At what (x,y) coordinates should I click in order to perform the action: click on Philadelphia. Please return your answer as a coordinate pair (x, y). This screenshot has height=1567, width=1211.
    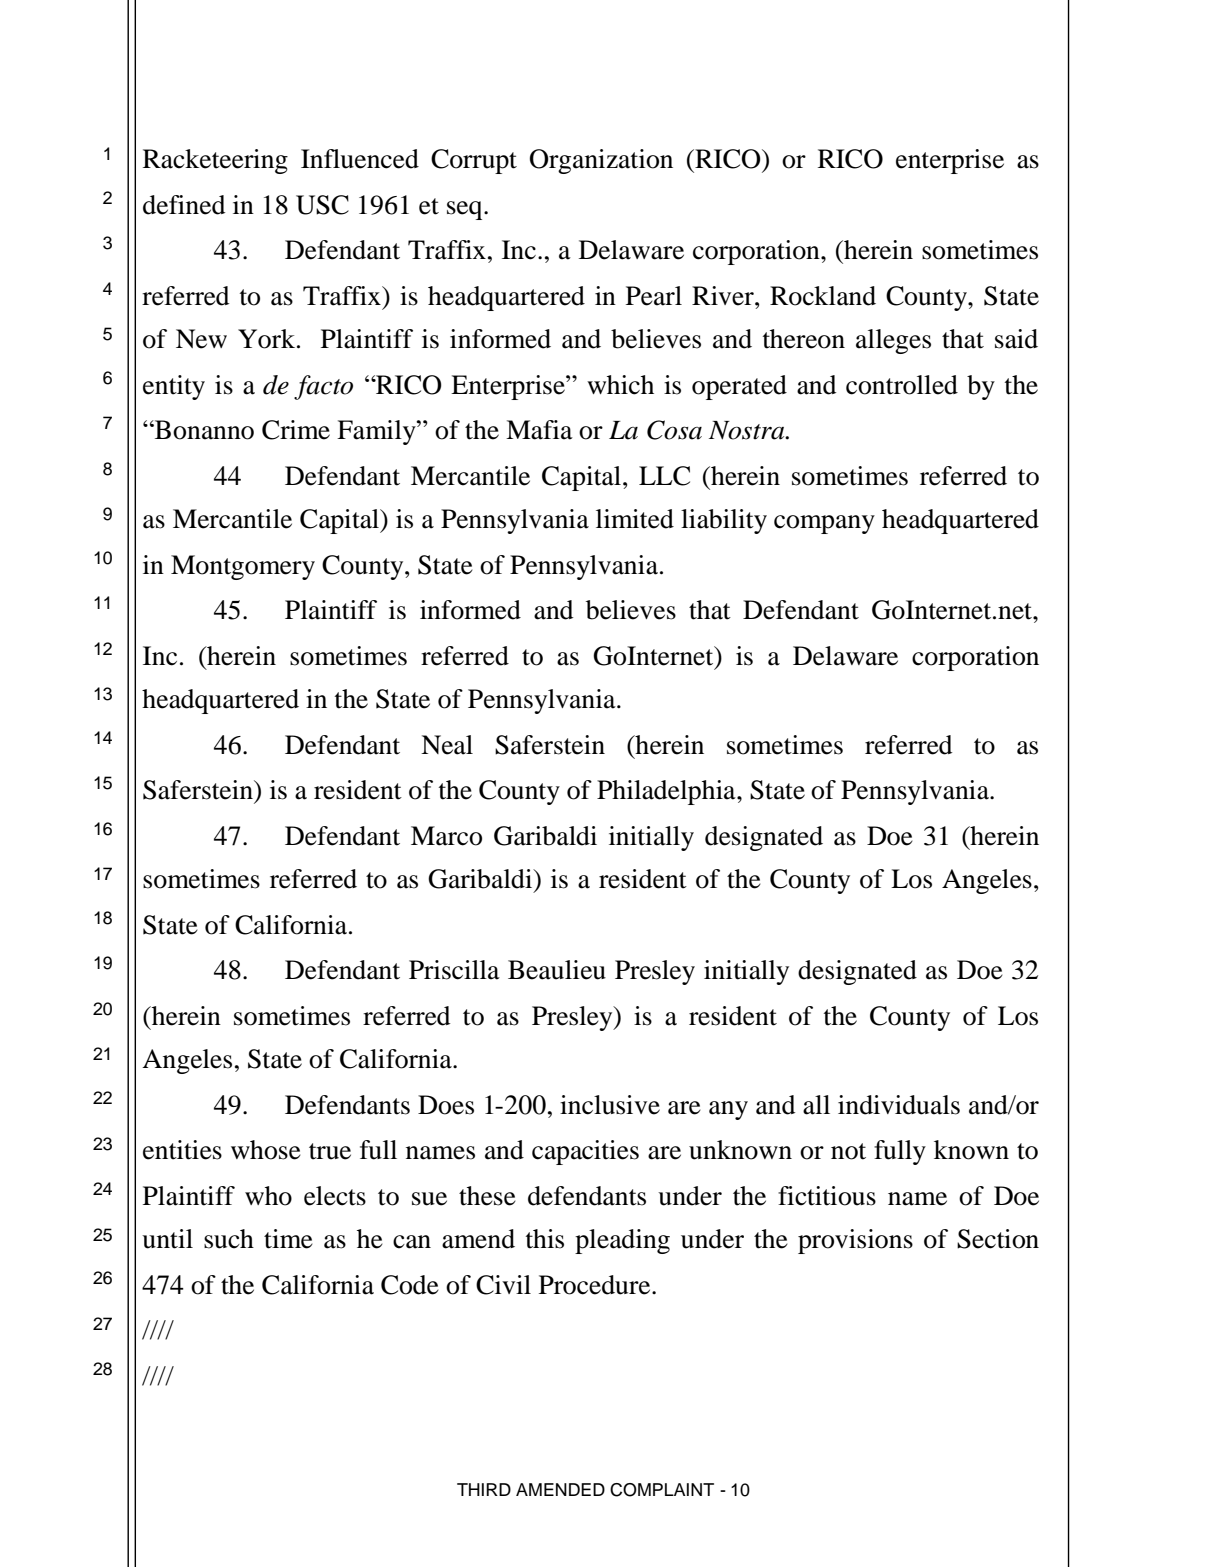
    Looking at the image, I should click on (667, 792).
